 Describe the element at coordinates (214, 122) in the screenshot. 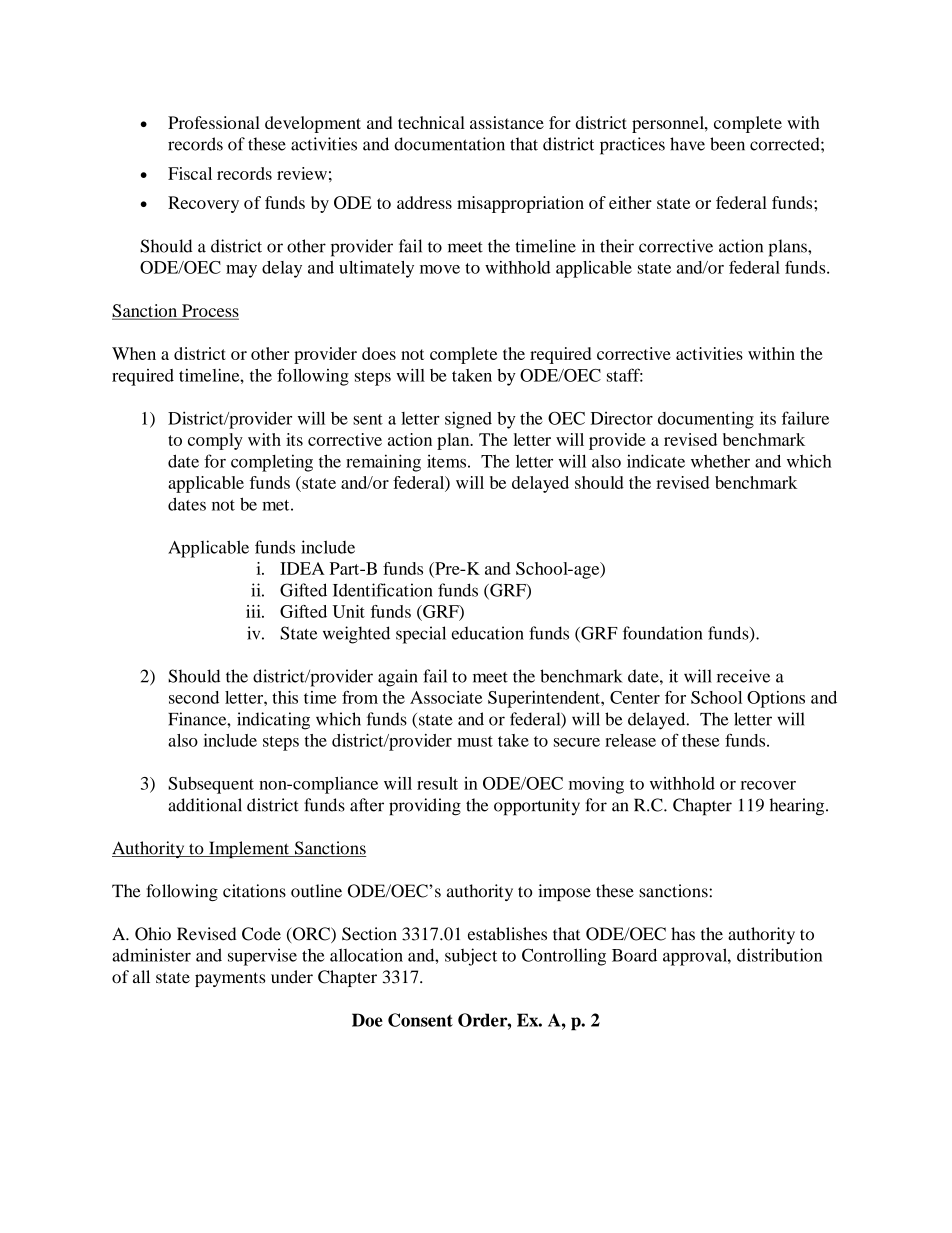

I see `Professional` at that location.
